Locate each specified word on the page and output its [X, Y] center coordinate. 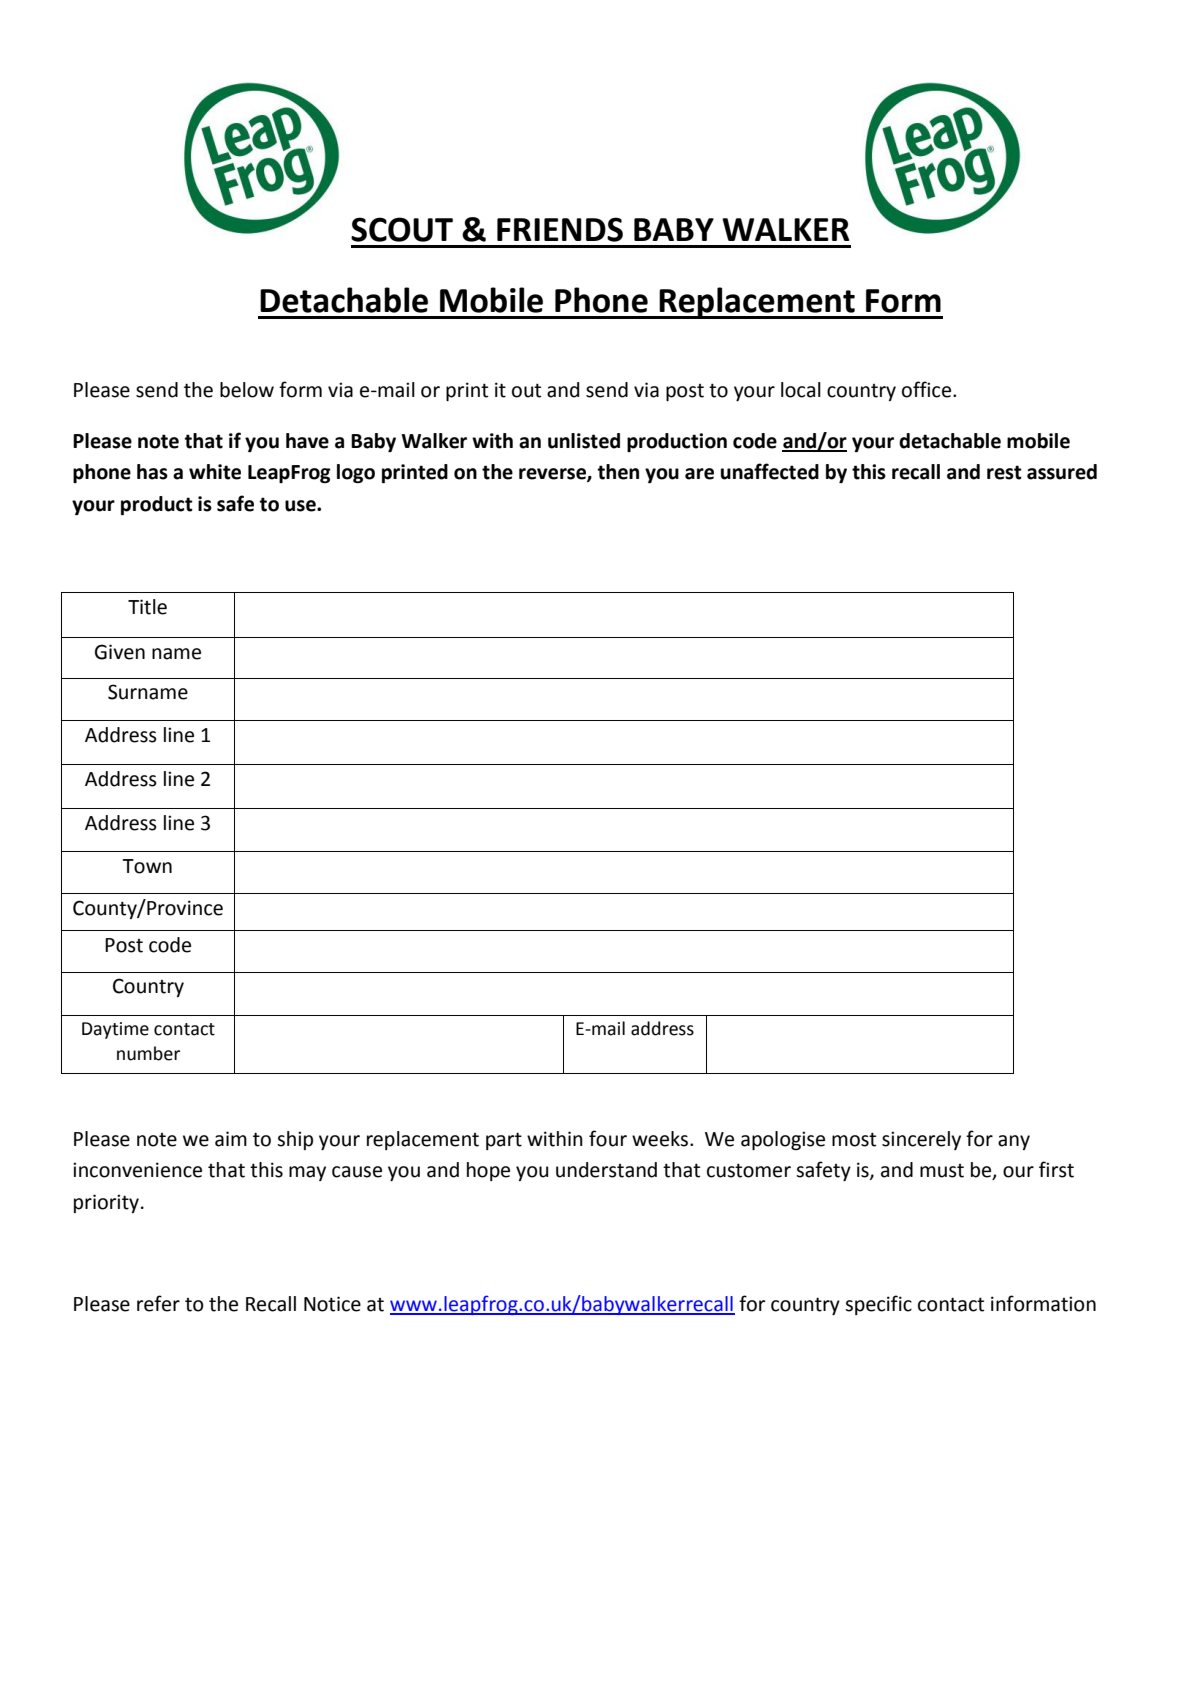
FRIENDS [560, 229]
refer [158, 1303]
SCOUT [402, 229]
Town [147, 866]
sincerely [921, 1140]
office [928, 389]
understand [606, 1170]
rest [1004, 472]
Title [147, 607]
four [608, 1138]
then [618, 472]
